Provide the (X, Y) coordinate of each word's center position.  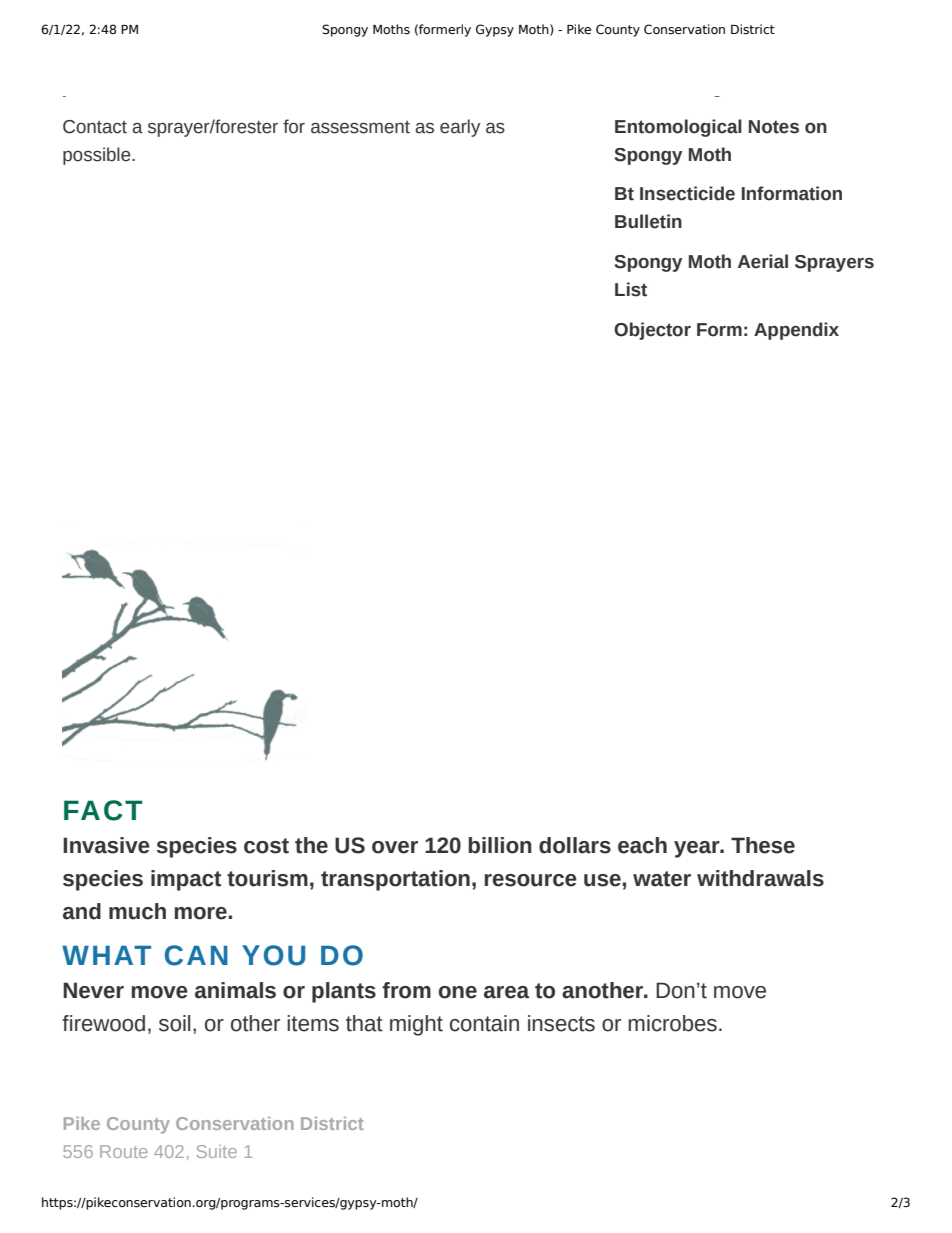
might (416, 1025)
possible (98, 156)
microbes (672, 1023)
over (395, 847)
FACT (103, 810)
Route (123, 1151)
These (763, 845)
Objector (652, 331)
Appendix (796, 331)
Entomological (678, 128)
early (460, 128)
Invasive (106, 845)
